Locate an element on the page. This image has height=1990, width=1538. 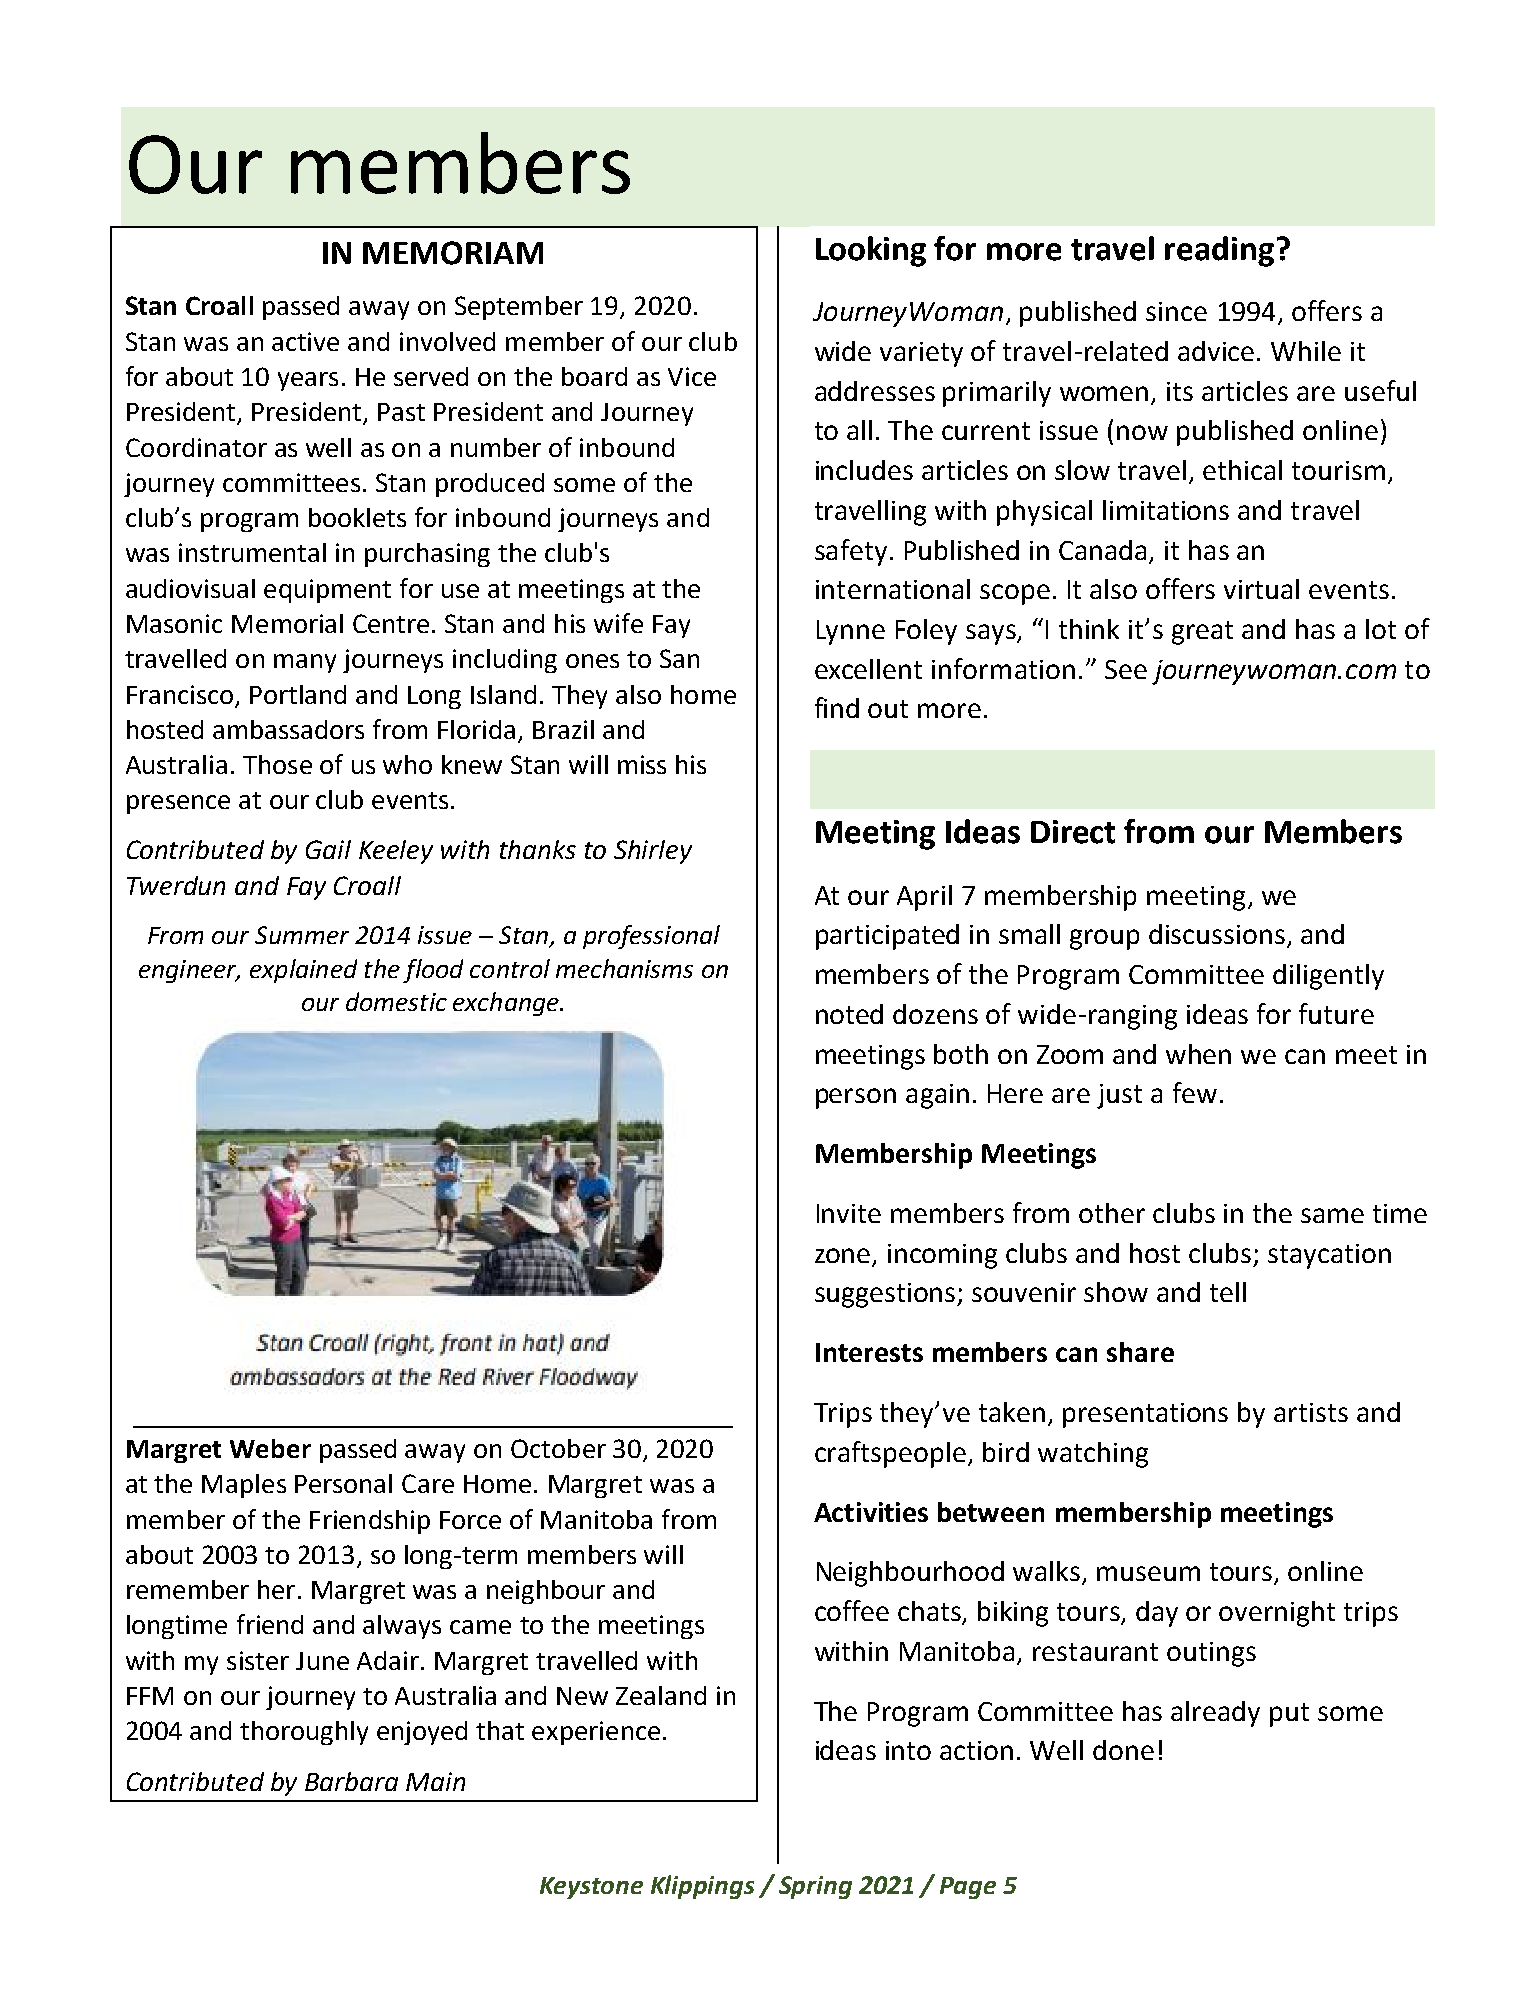
since is located at coordinates (1176, 311).
